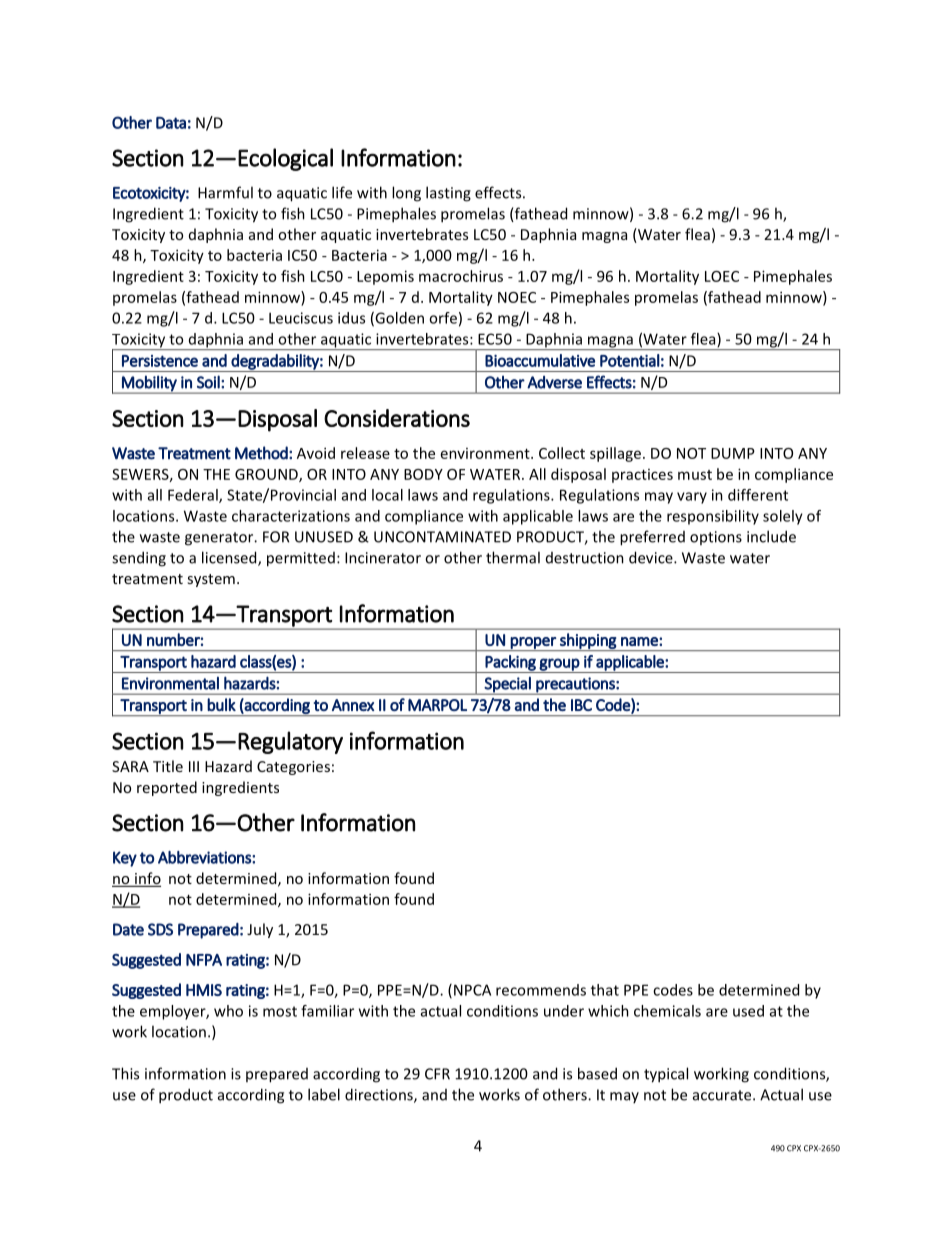 Image resolution: width=952 pixels, height=1233 pixels. Describe the element at coordinates (397, 418) in the document. I see `Considerations` at that location.
